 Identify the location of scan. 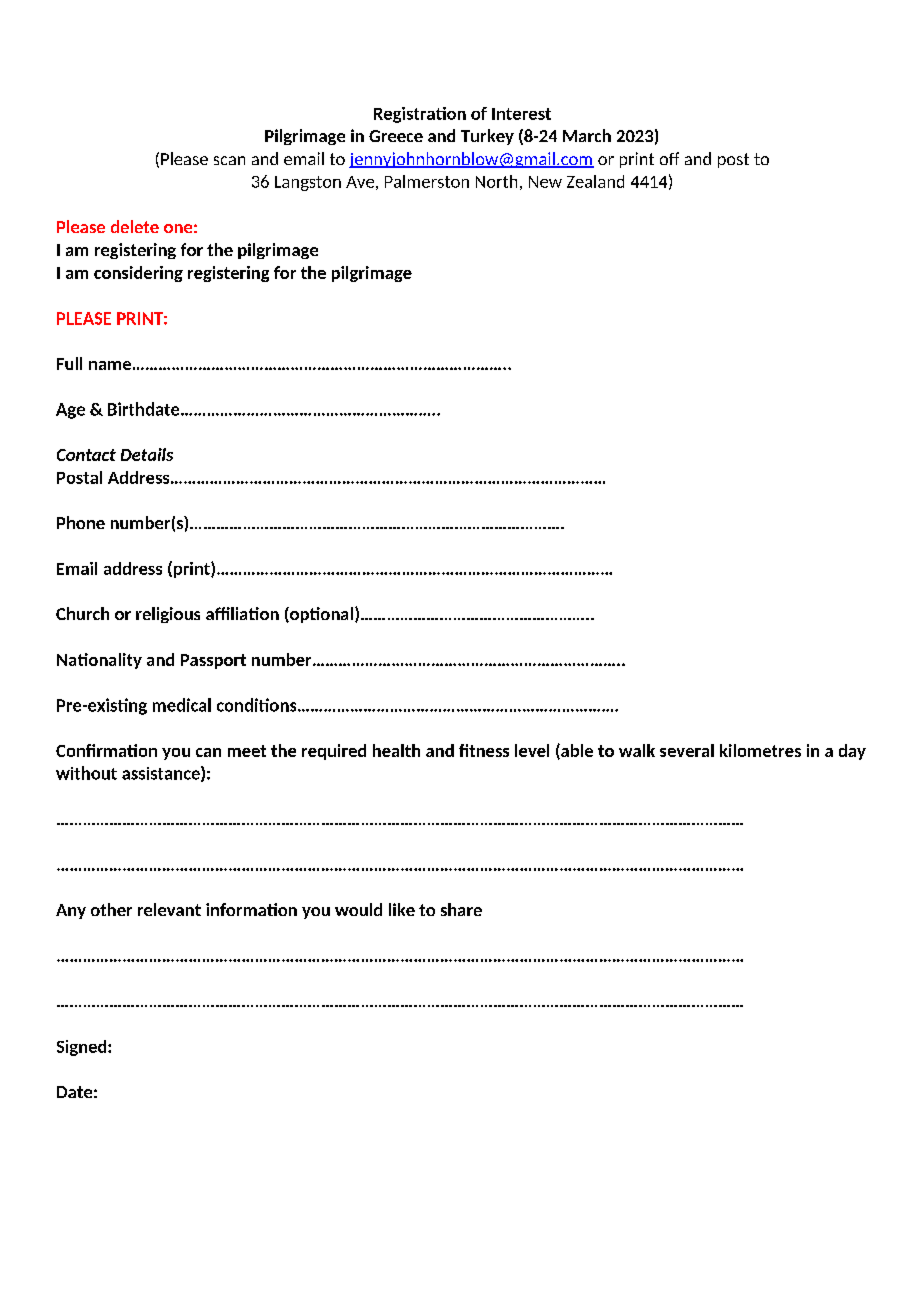
(229, 160).
